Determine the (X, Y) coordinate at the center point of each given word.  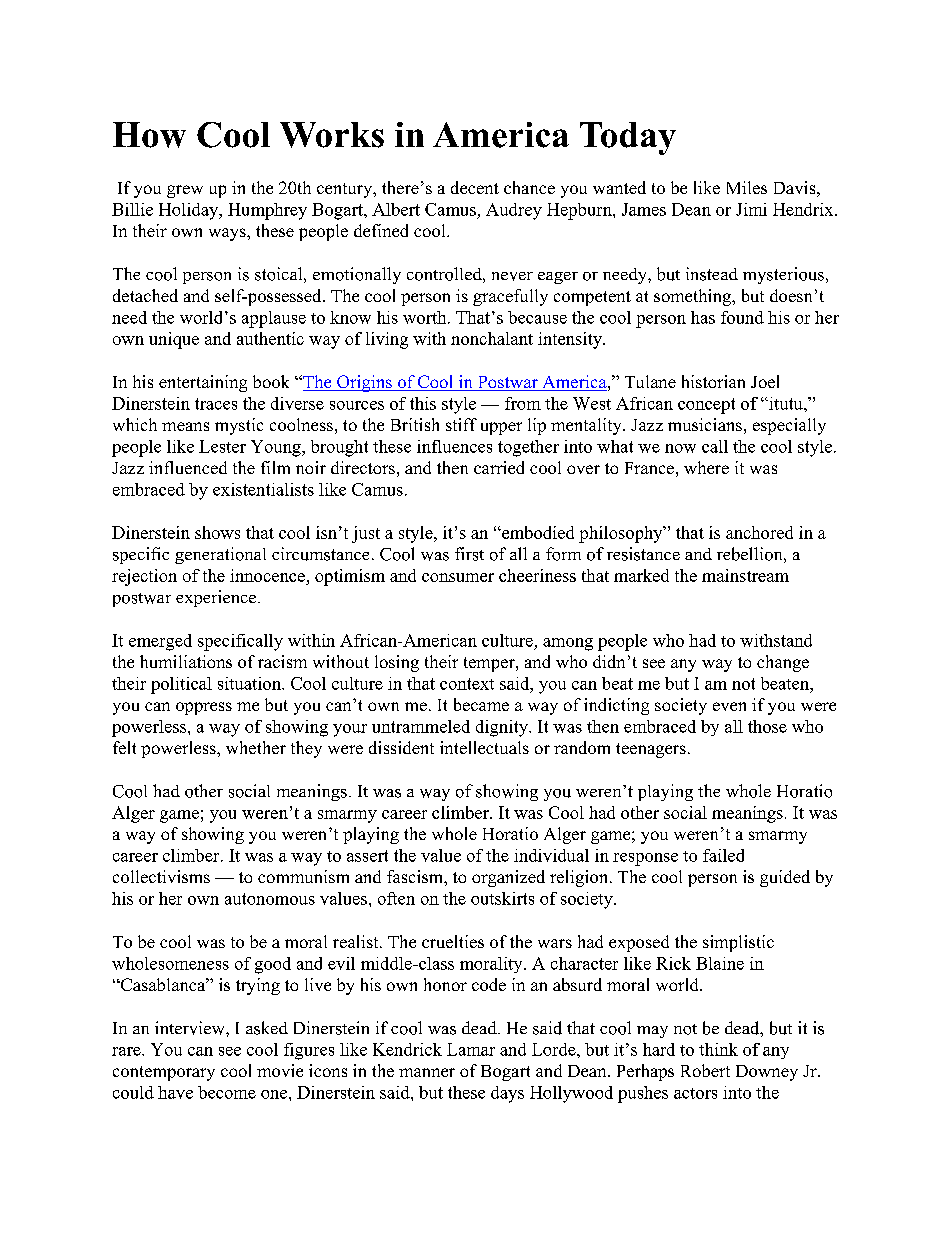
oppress (204, 708)
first (469, 554)
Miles (747, 187)
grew (185, 191)
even (729, 706)
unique (174, 340)
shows (217, 532)
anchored (759, 532)
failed (723, 855)
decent (475, 187)
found (742, 317)
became (481, 704)
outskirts (502, 898)
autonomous (270, 899)
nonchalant (492, 338)
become (227, 1092)
